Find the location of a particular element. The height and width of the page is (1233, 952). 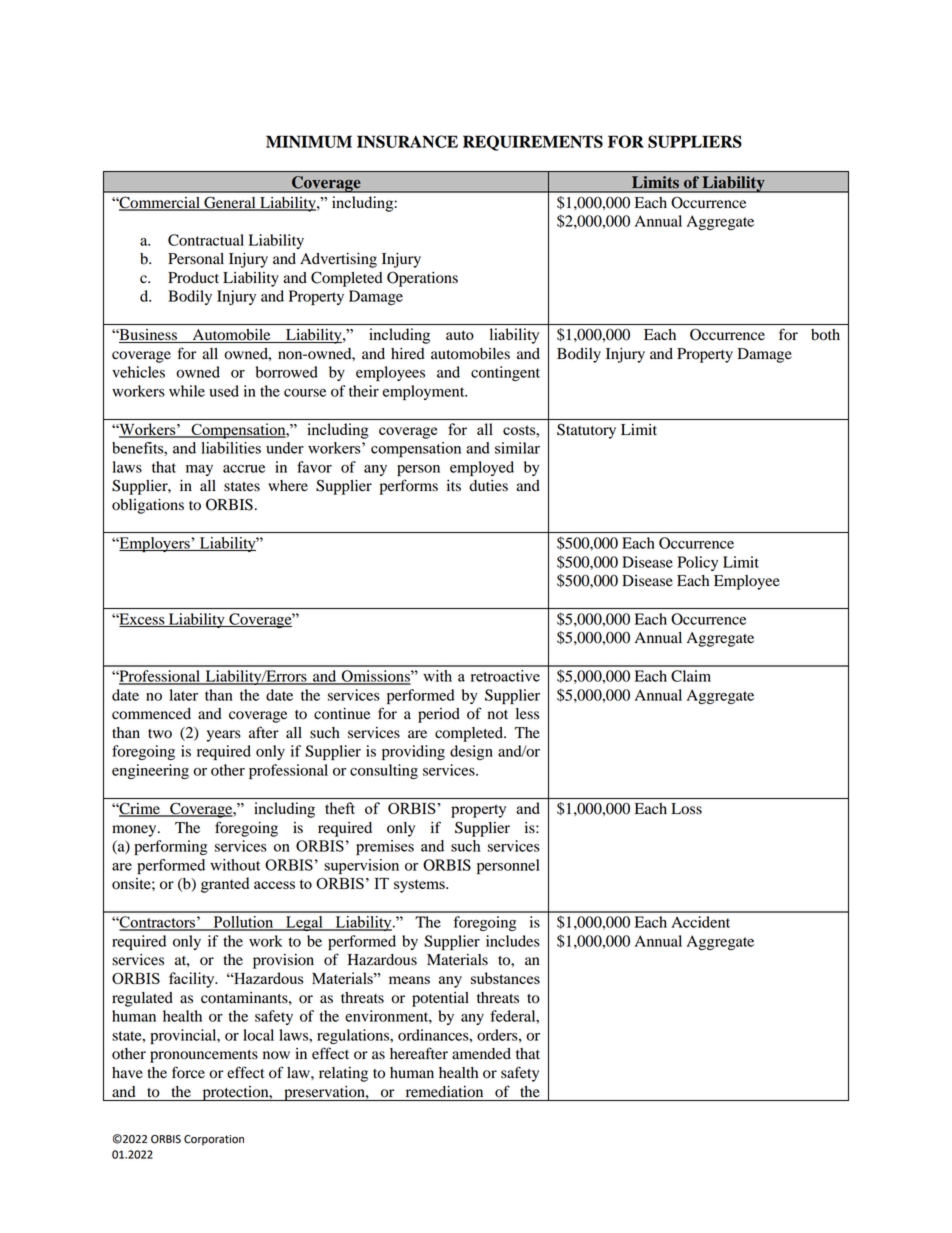

contingent is located at coordinates (505, 373).
